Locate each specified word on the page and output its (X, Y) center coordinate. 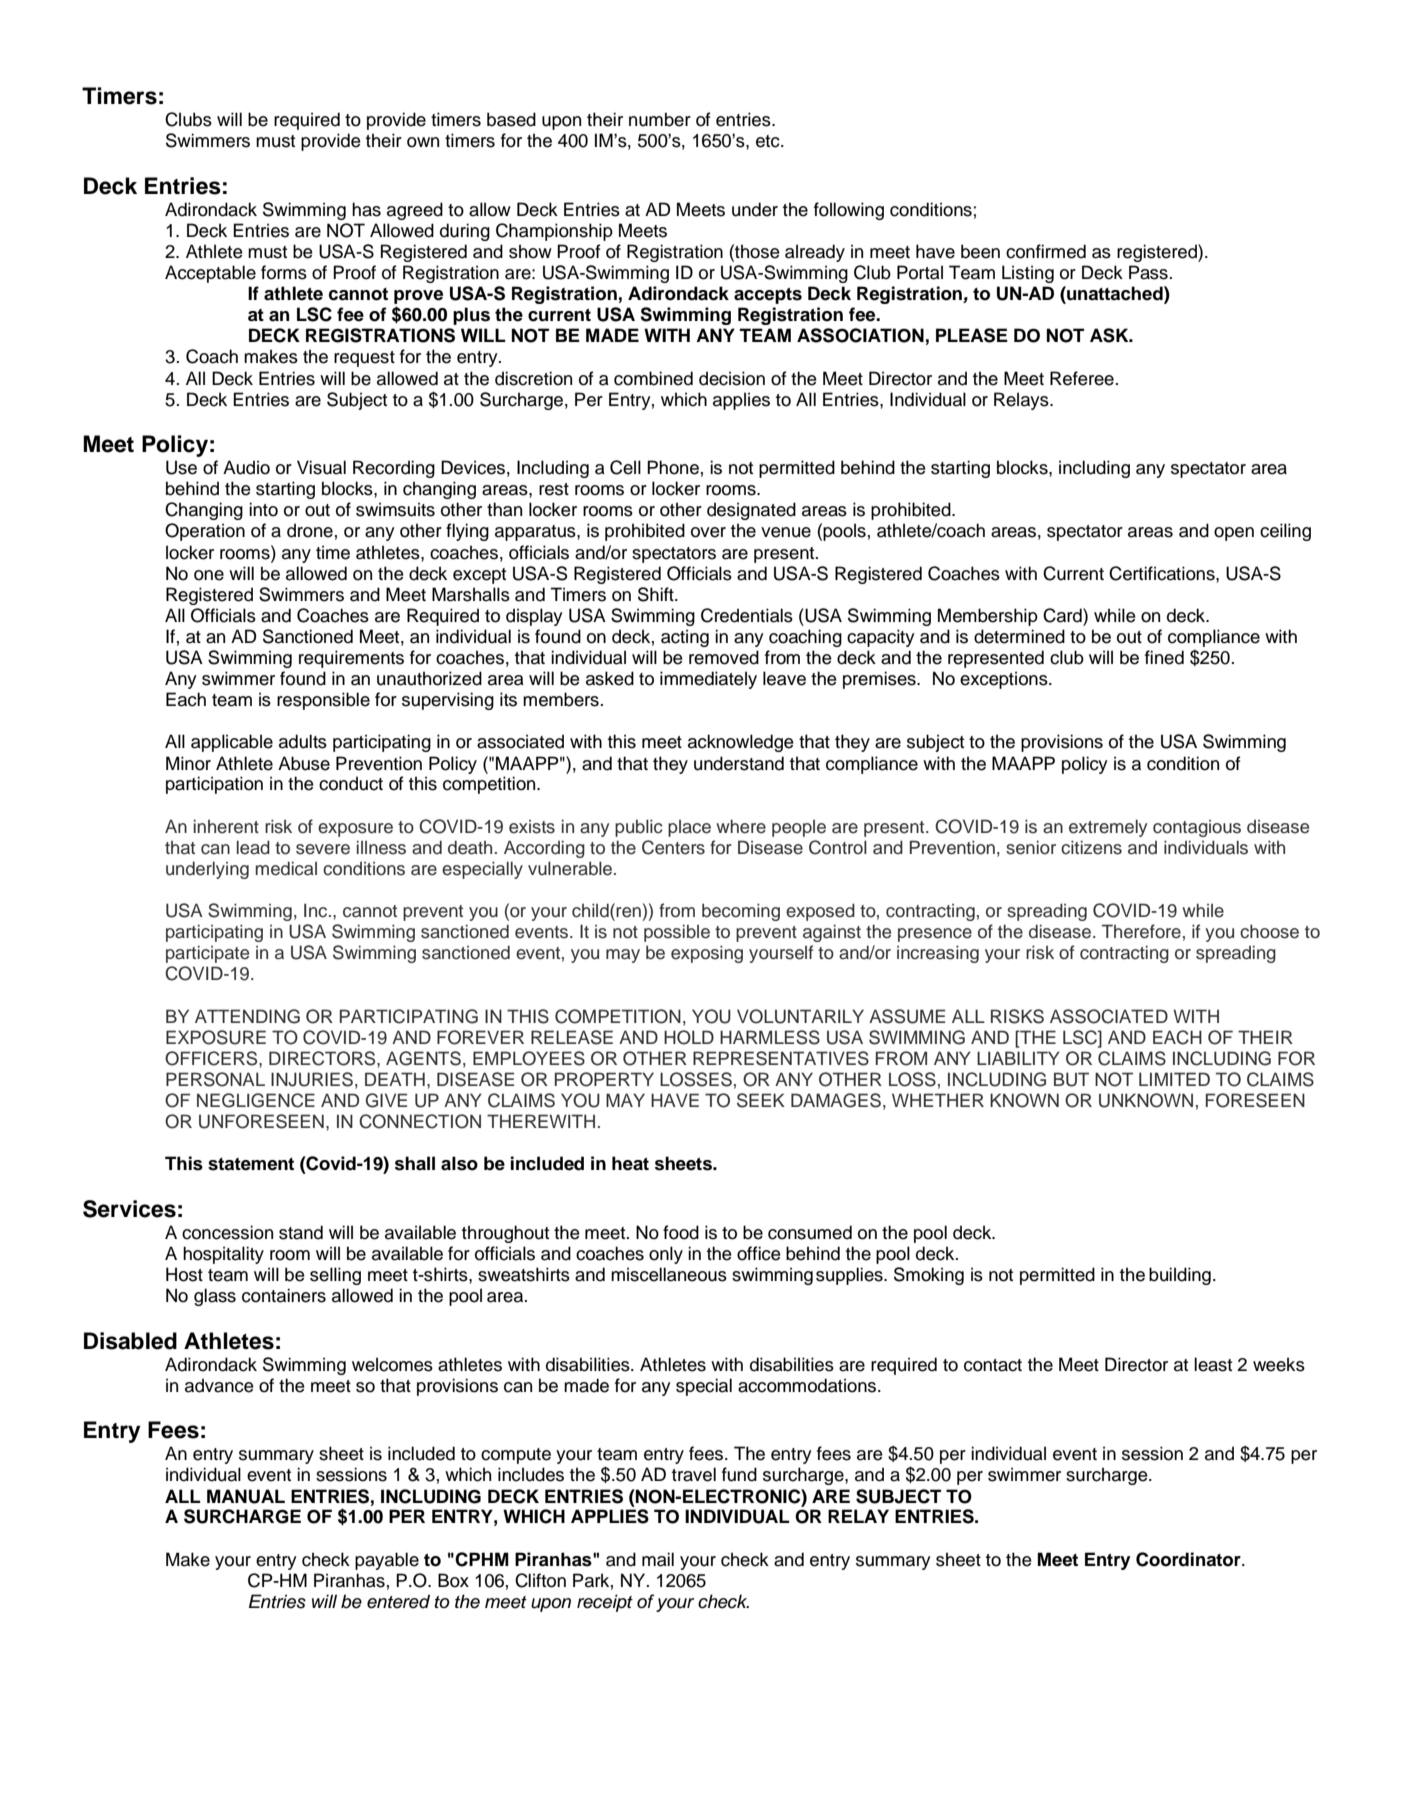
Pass (1148, 272)
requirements (351, 659)
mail (658, 1559)
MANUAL (246, 1496)
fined (1164, 657)
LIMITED (1174, 1079)
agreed (415, 211)
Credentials (747, 615)
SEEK (761, 1100)
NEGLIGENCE (256, 1100)
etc (769, 141)
